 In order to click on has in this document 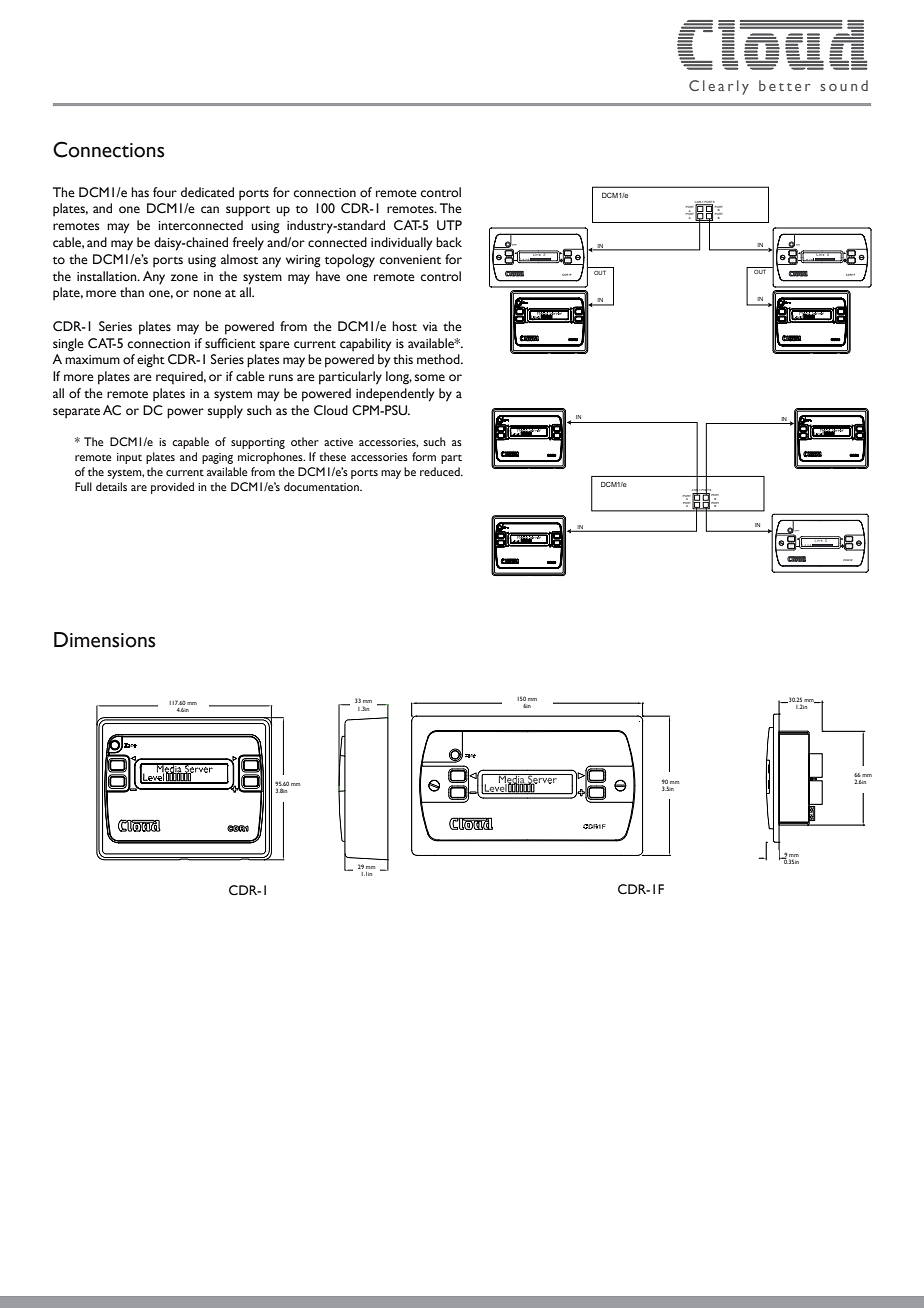, I will do `click(140, 192)`.
